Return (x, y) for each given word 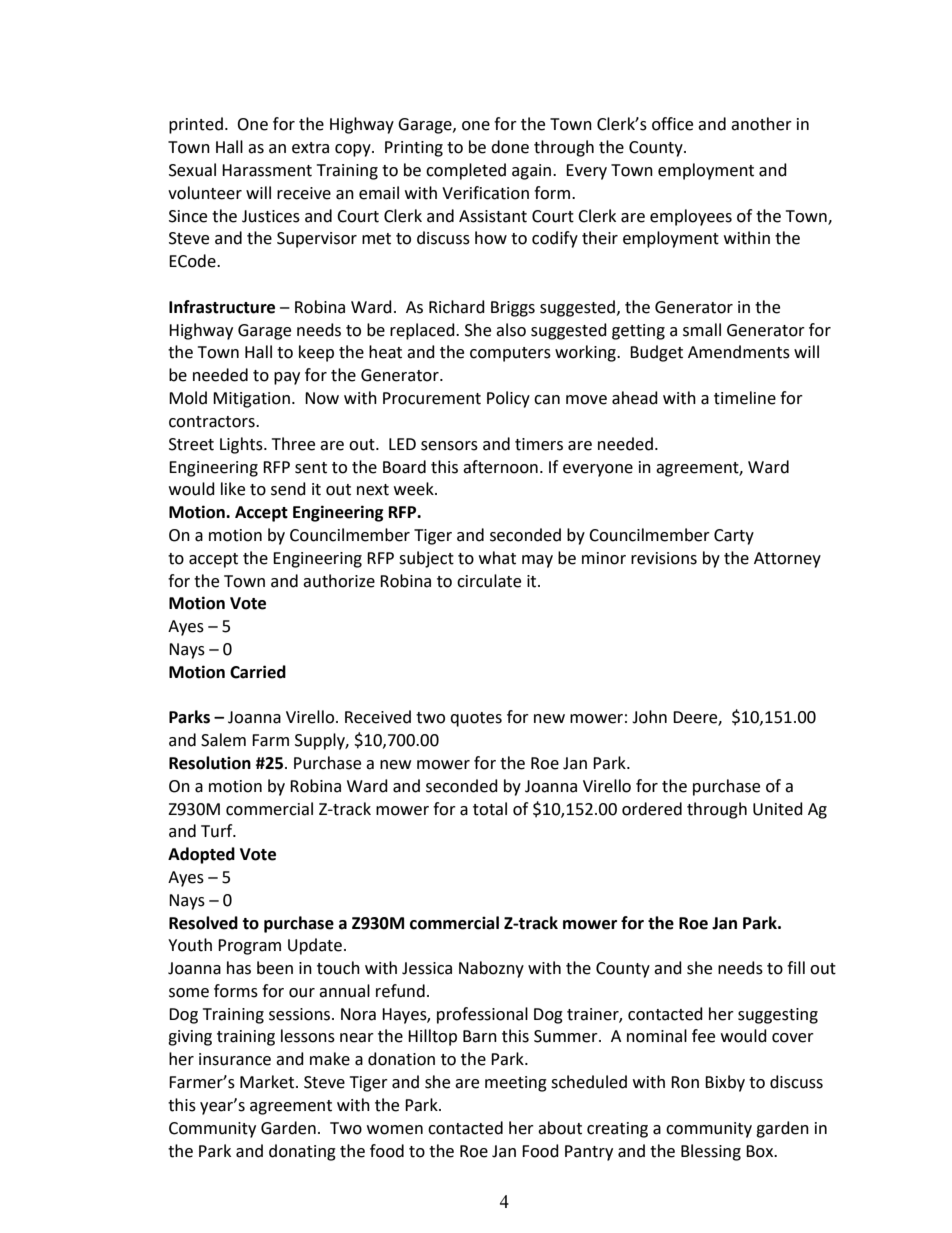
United (778, 809)
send (288, 489)
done (510, 147)
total (490, 809)
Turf (218, 831)
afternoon (500, 467)
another (761, 124)
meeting (516, 1084)
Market (268, 1082)
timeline (745, 398)
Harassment (267, 170)
